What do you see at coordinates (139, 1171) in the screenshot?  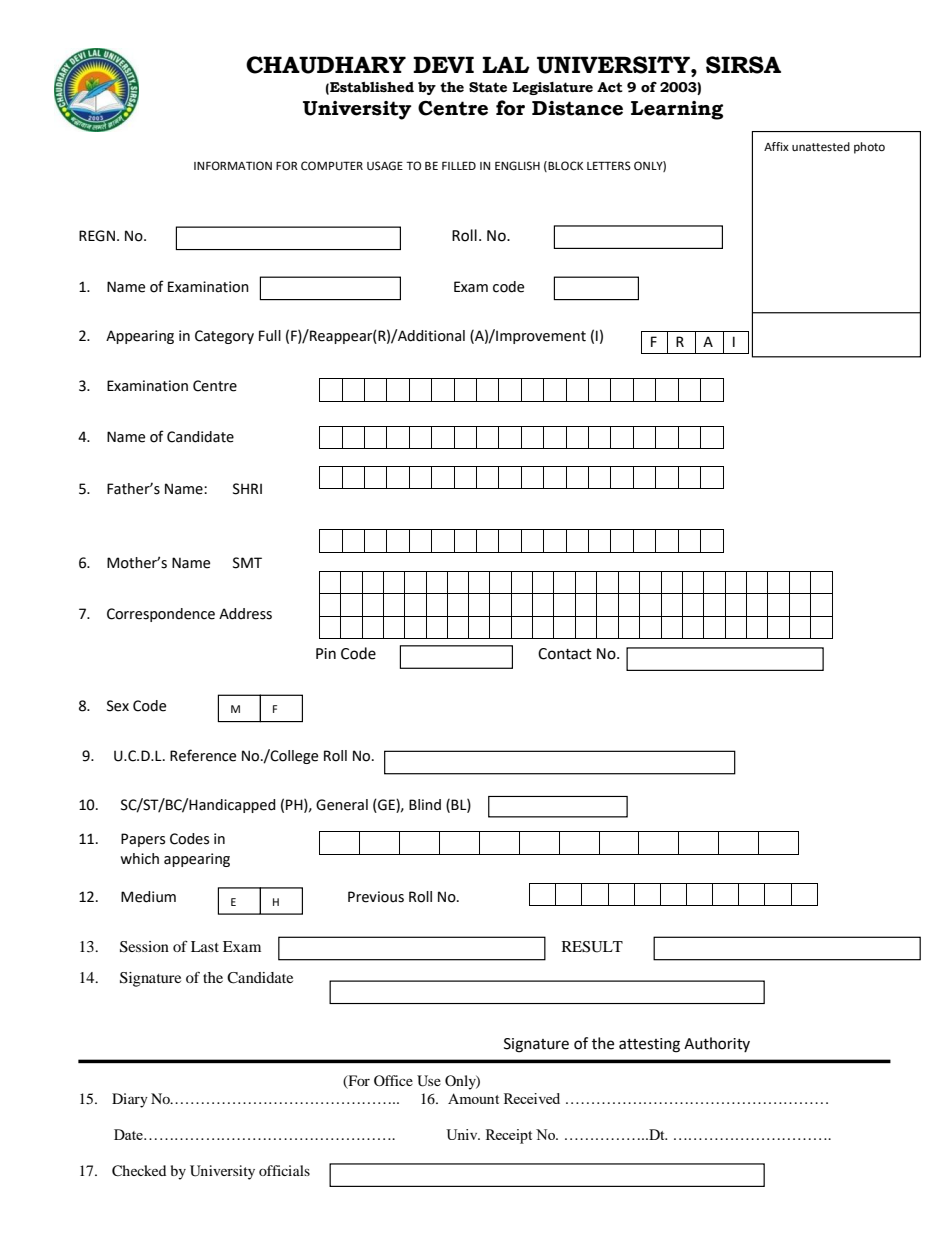 I see `Checked` at bounding box center [139, 1171].
